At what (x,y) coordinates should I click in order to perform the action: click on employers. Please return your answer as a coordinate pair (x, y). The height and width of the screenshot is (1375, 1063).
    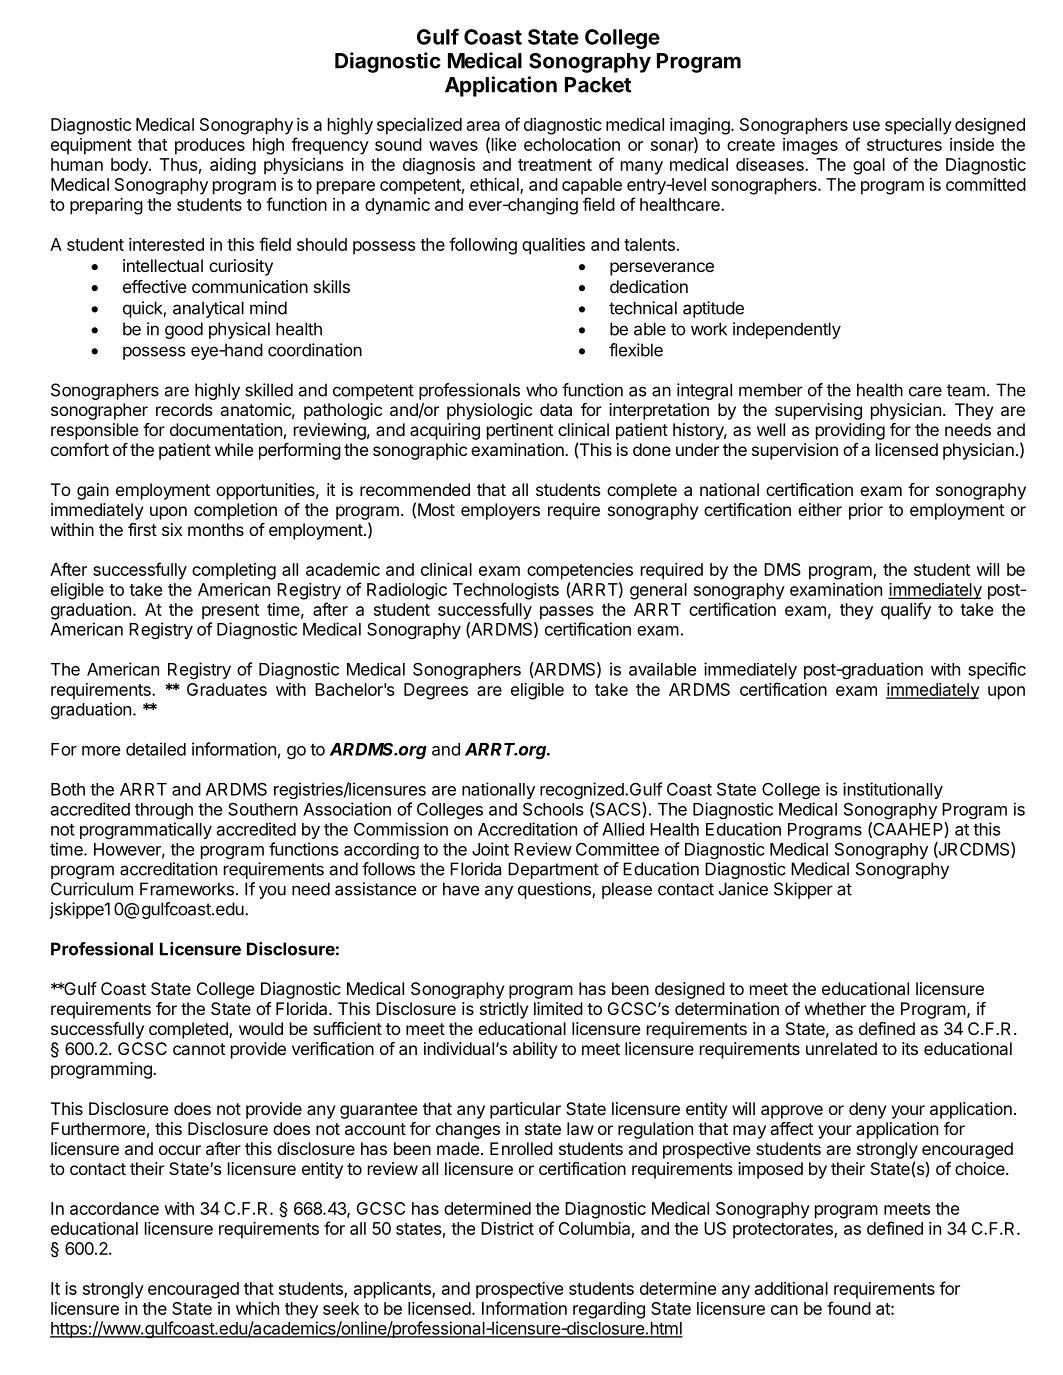
    Looking at the image, I should click on (500, 511).
